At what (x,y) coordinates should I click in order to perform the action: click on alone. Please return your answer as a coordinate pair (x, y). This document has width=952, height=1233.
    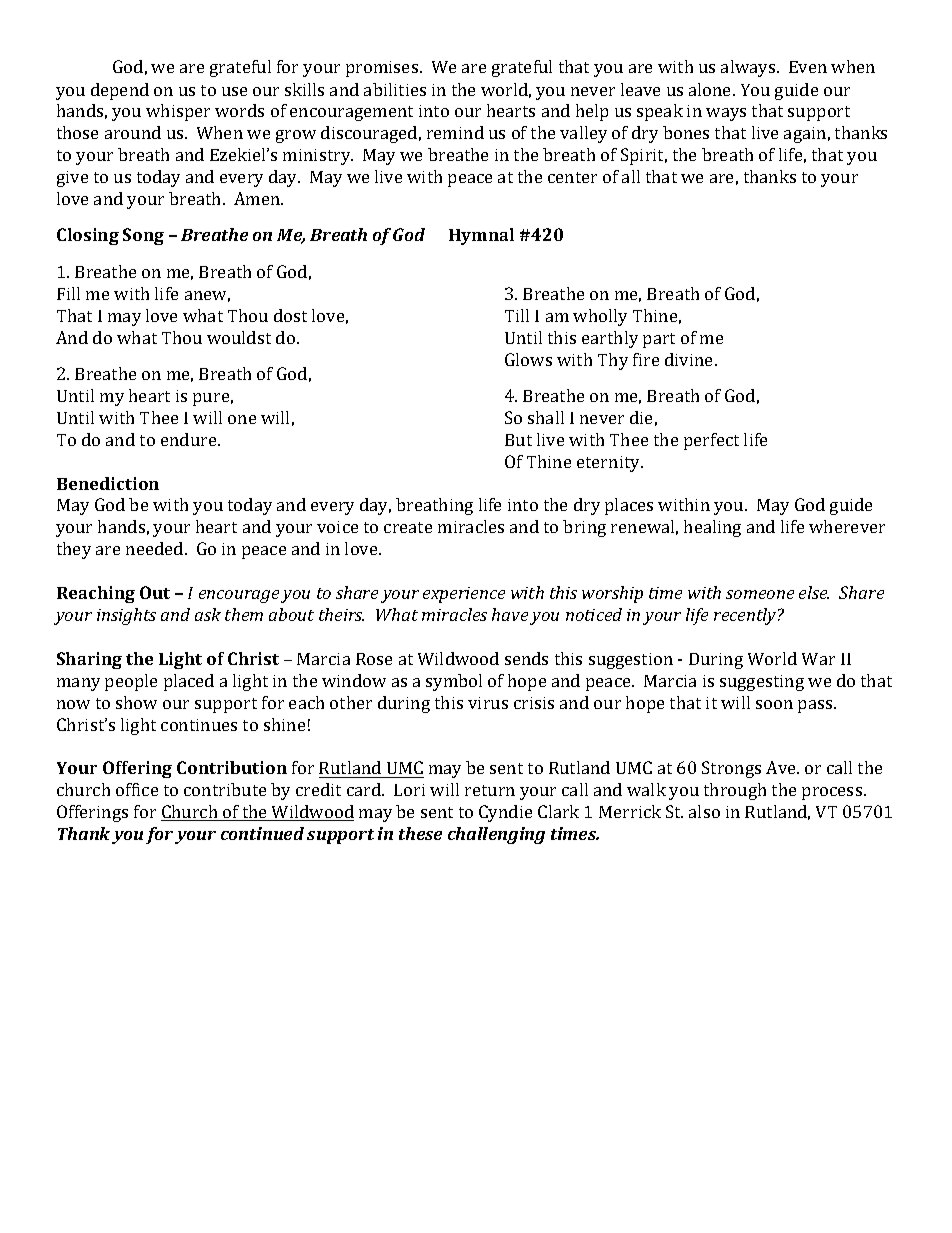
    Looking at the image, I should click on (711, 89).
